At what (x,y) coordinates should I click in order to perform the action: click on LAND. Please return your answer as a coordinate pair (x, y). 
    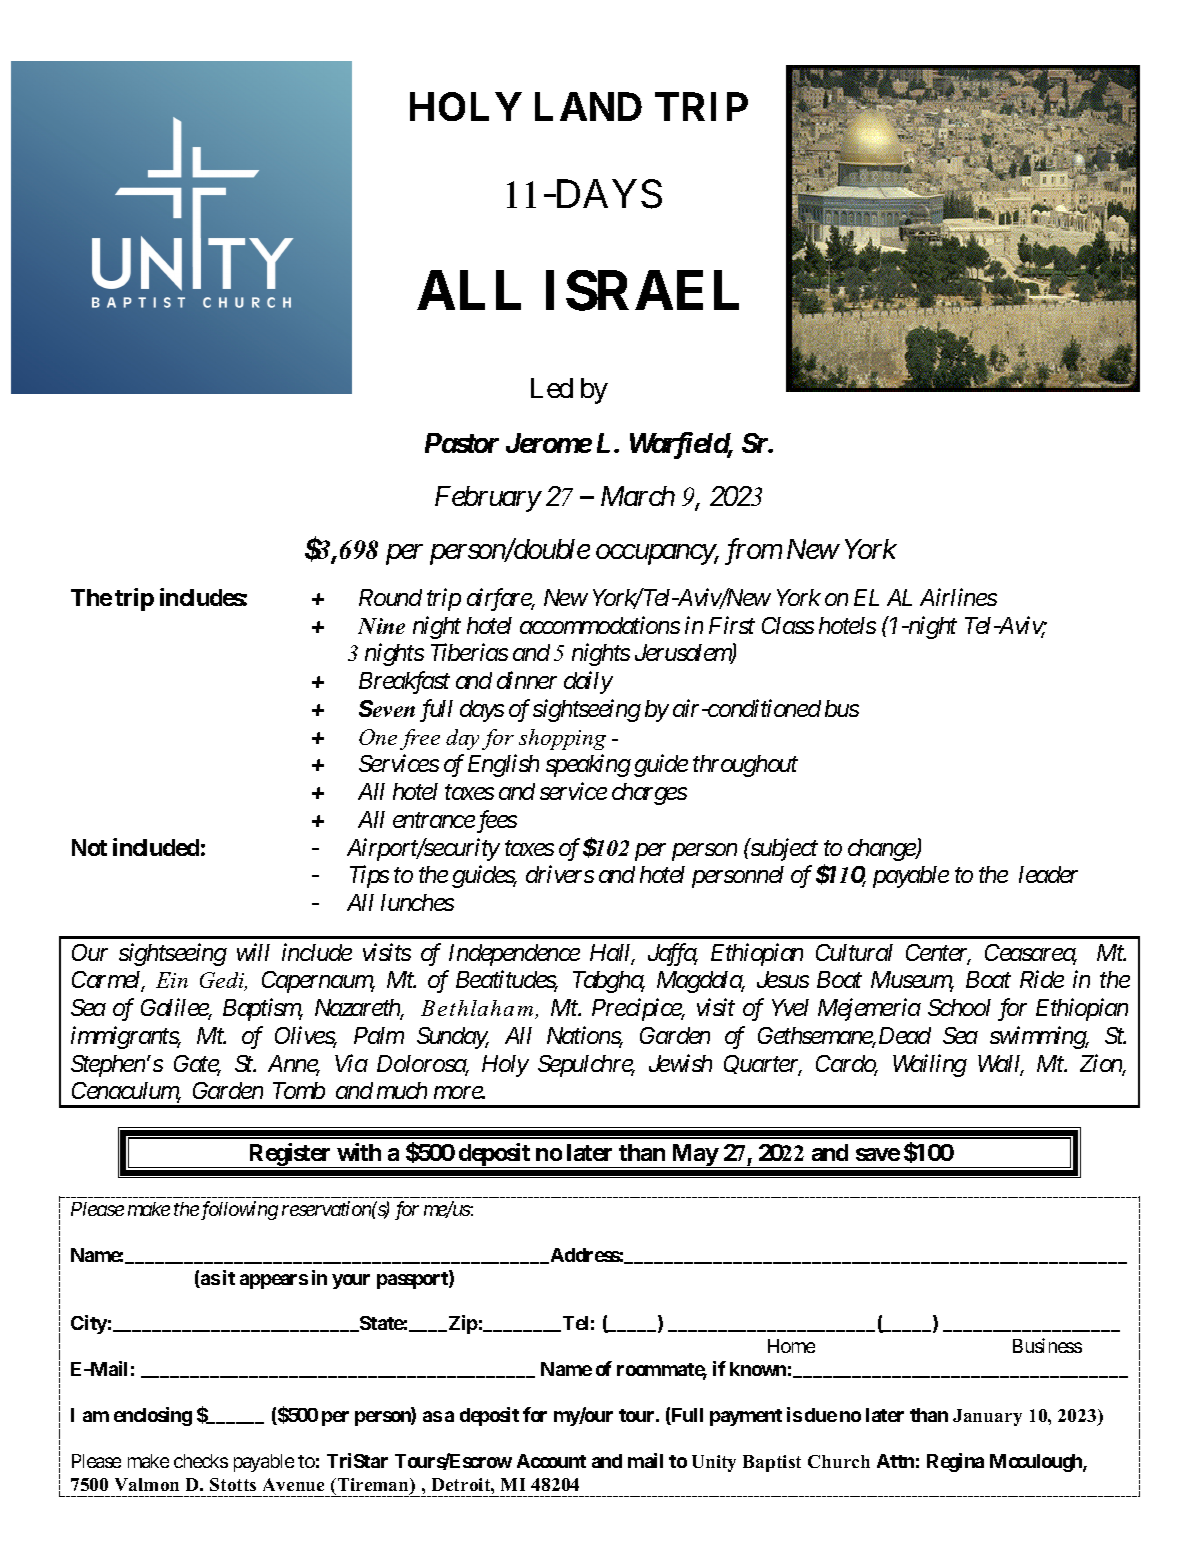
    Looking at the image, I should click on (588, 106).
